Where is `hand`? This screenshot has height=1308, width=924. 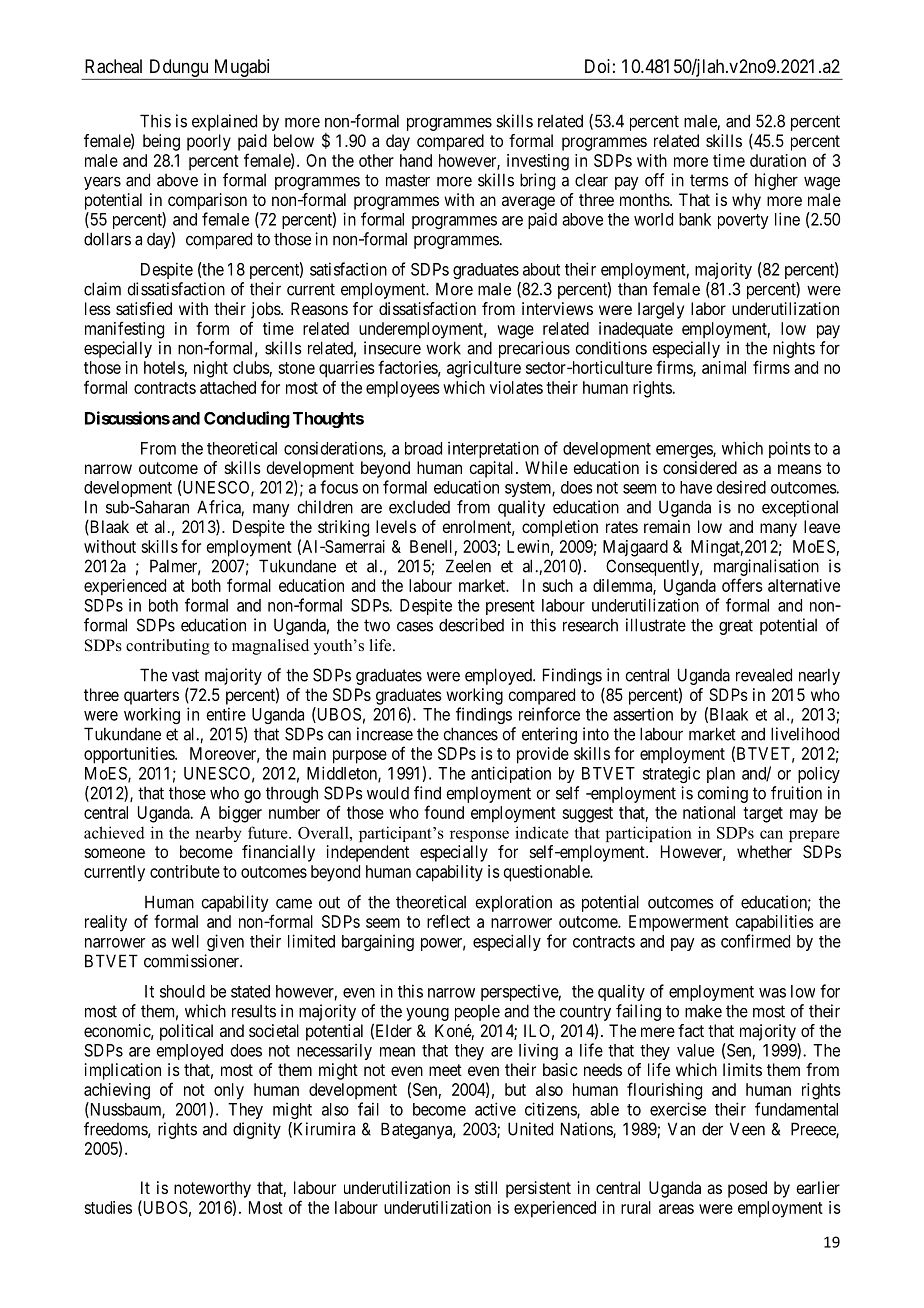 hand is located at coordinates (416, 160).
